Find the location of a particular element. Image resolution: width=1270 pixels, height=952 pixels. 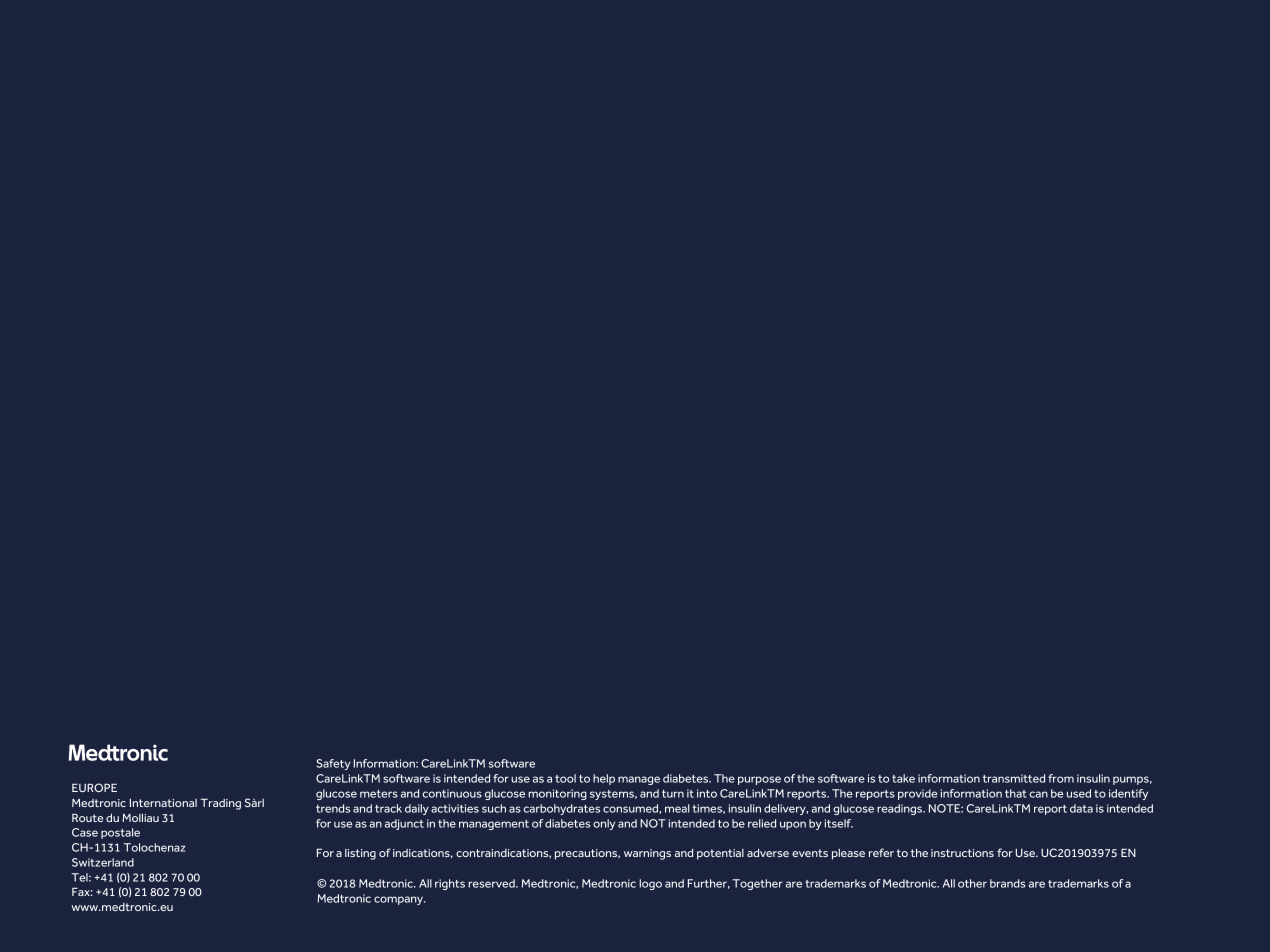

company is located at coordinates (400, 900).
